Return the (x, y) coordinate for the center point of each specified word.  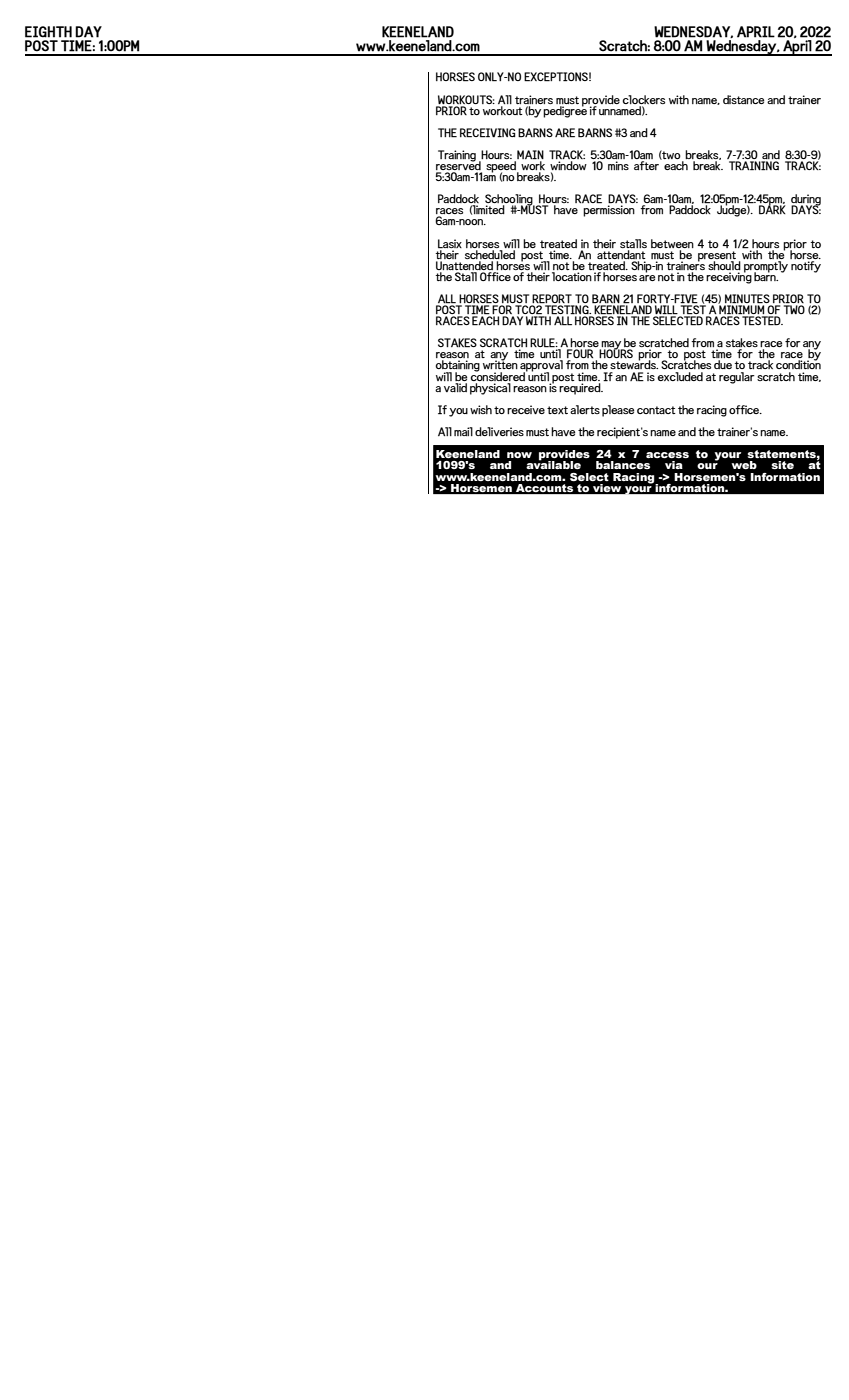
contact (656, 410)
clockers (643, 99)
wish (481, 409)
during (806, 201)
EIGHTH (48, 32)
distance (743, 99)
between (672, 243)
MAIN (530, 155)
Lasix (450, 244)
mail (463, 431)
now (519, 455)
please (618, 411)
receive (526, 409)
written (500, 364)
